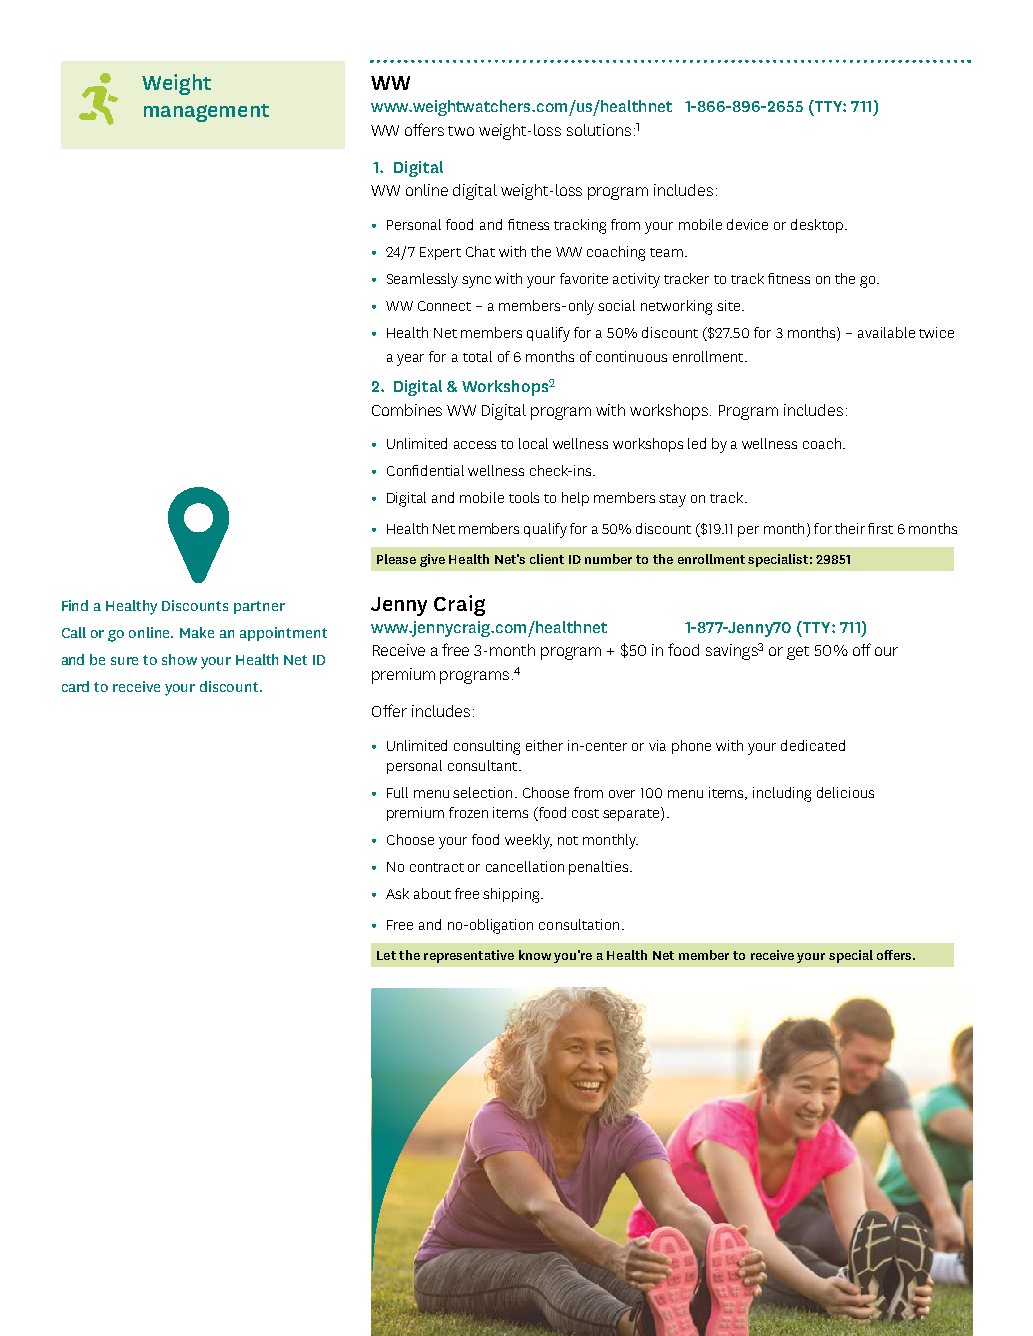 The height and width of the screenshot is (1336, 1033). Describe the element at coordinates (206, 113) in the screenshot. I see `management` at that location.
